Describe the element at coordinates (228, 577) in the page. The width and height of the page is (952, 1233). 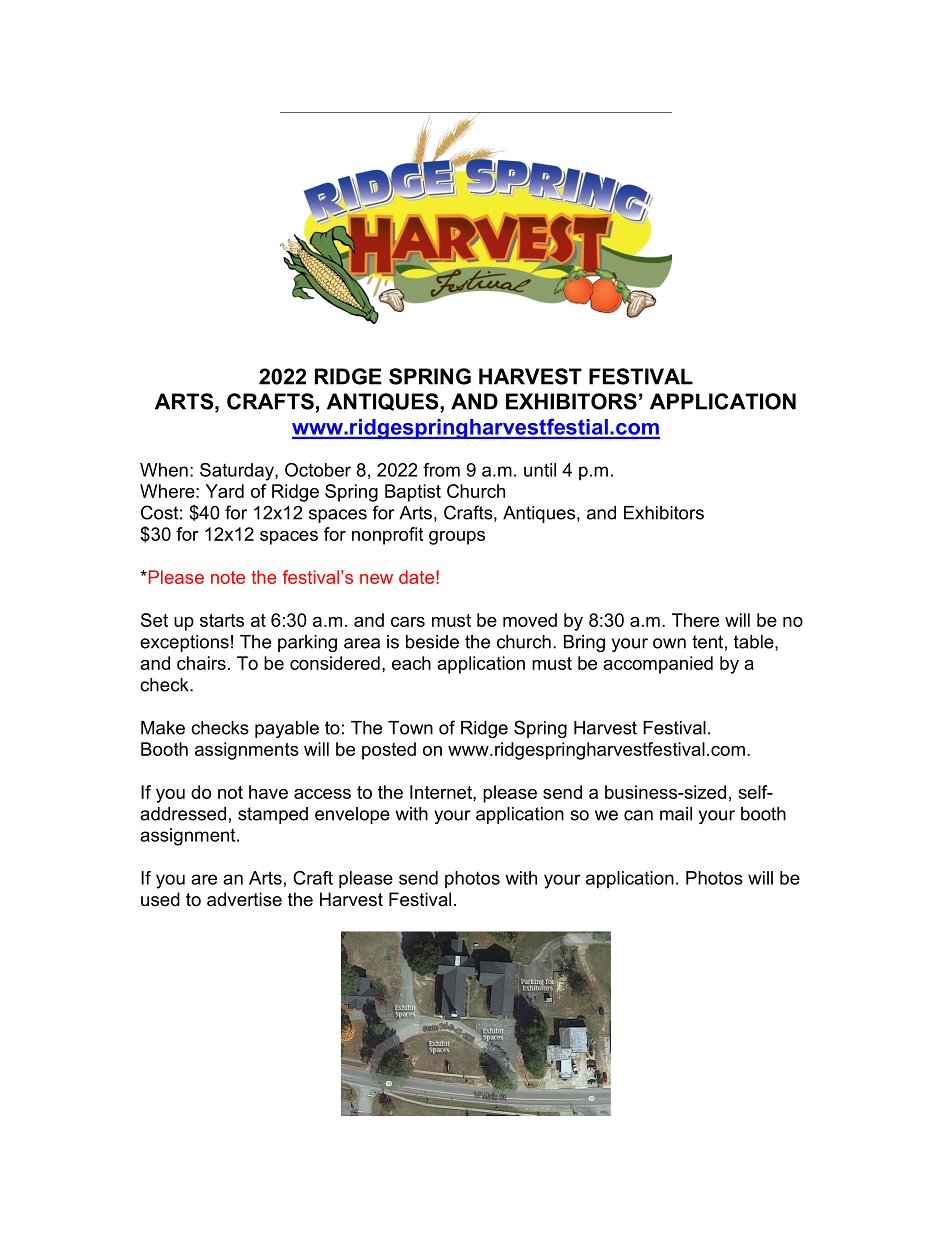
I see `note` at that location.
